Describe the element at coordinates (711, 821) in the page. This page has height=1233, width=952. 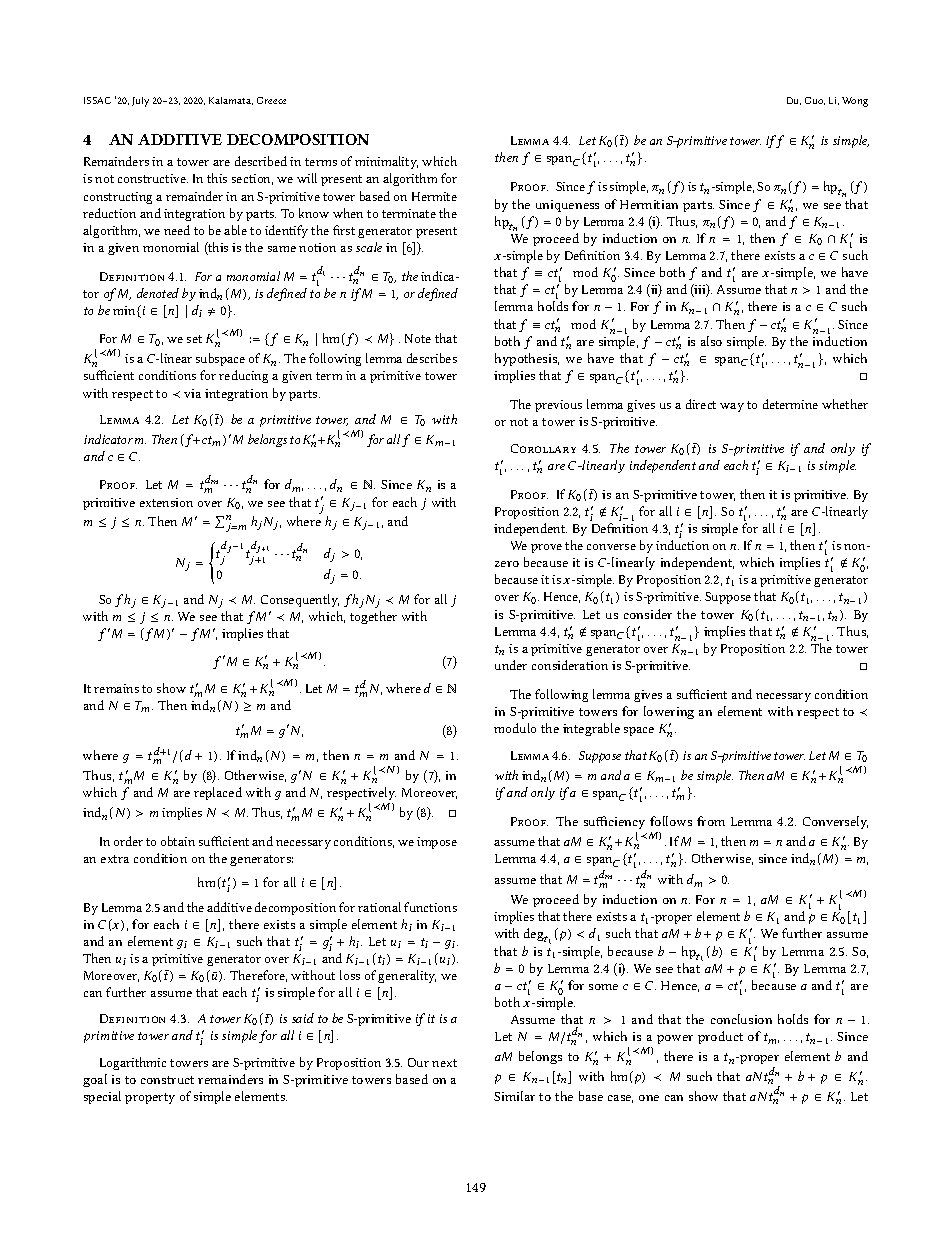
I see `from` at that location.
